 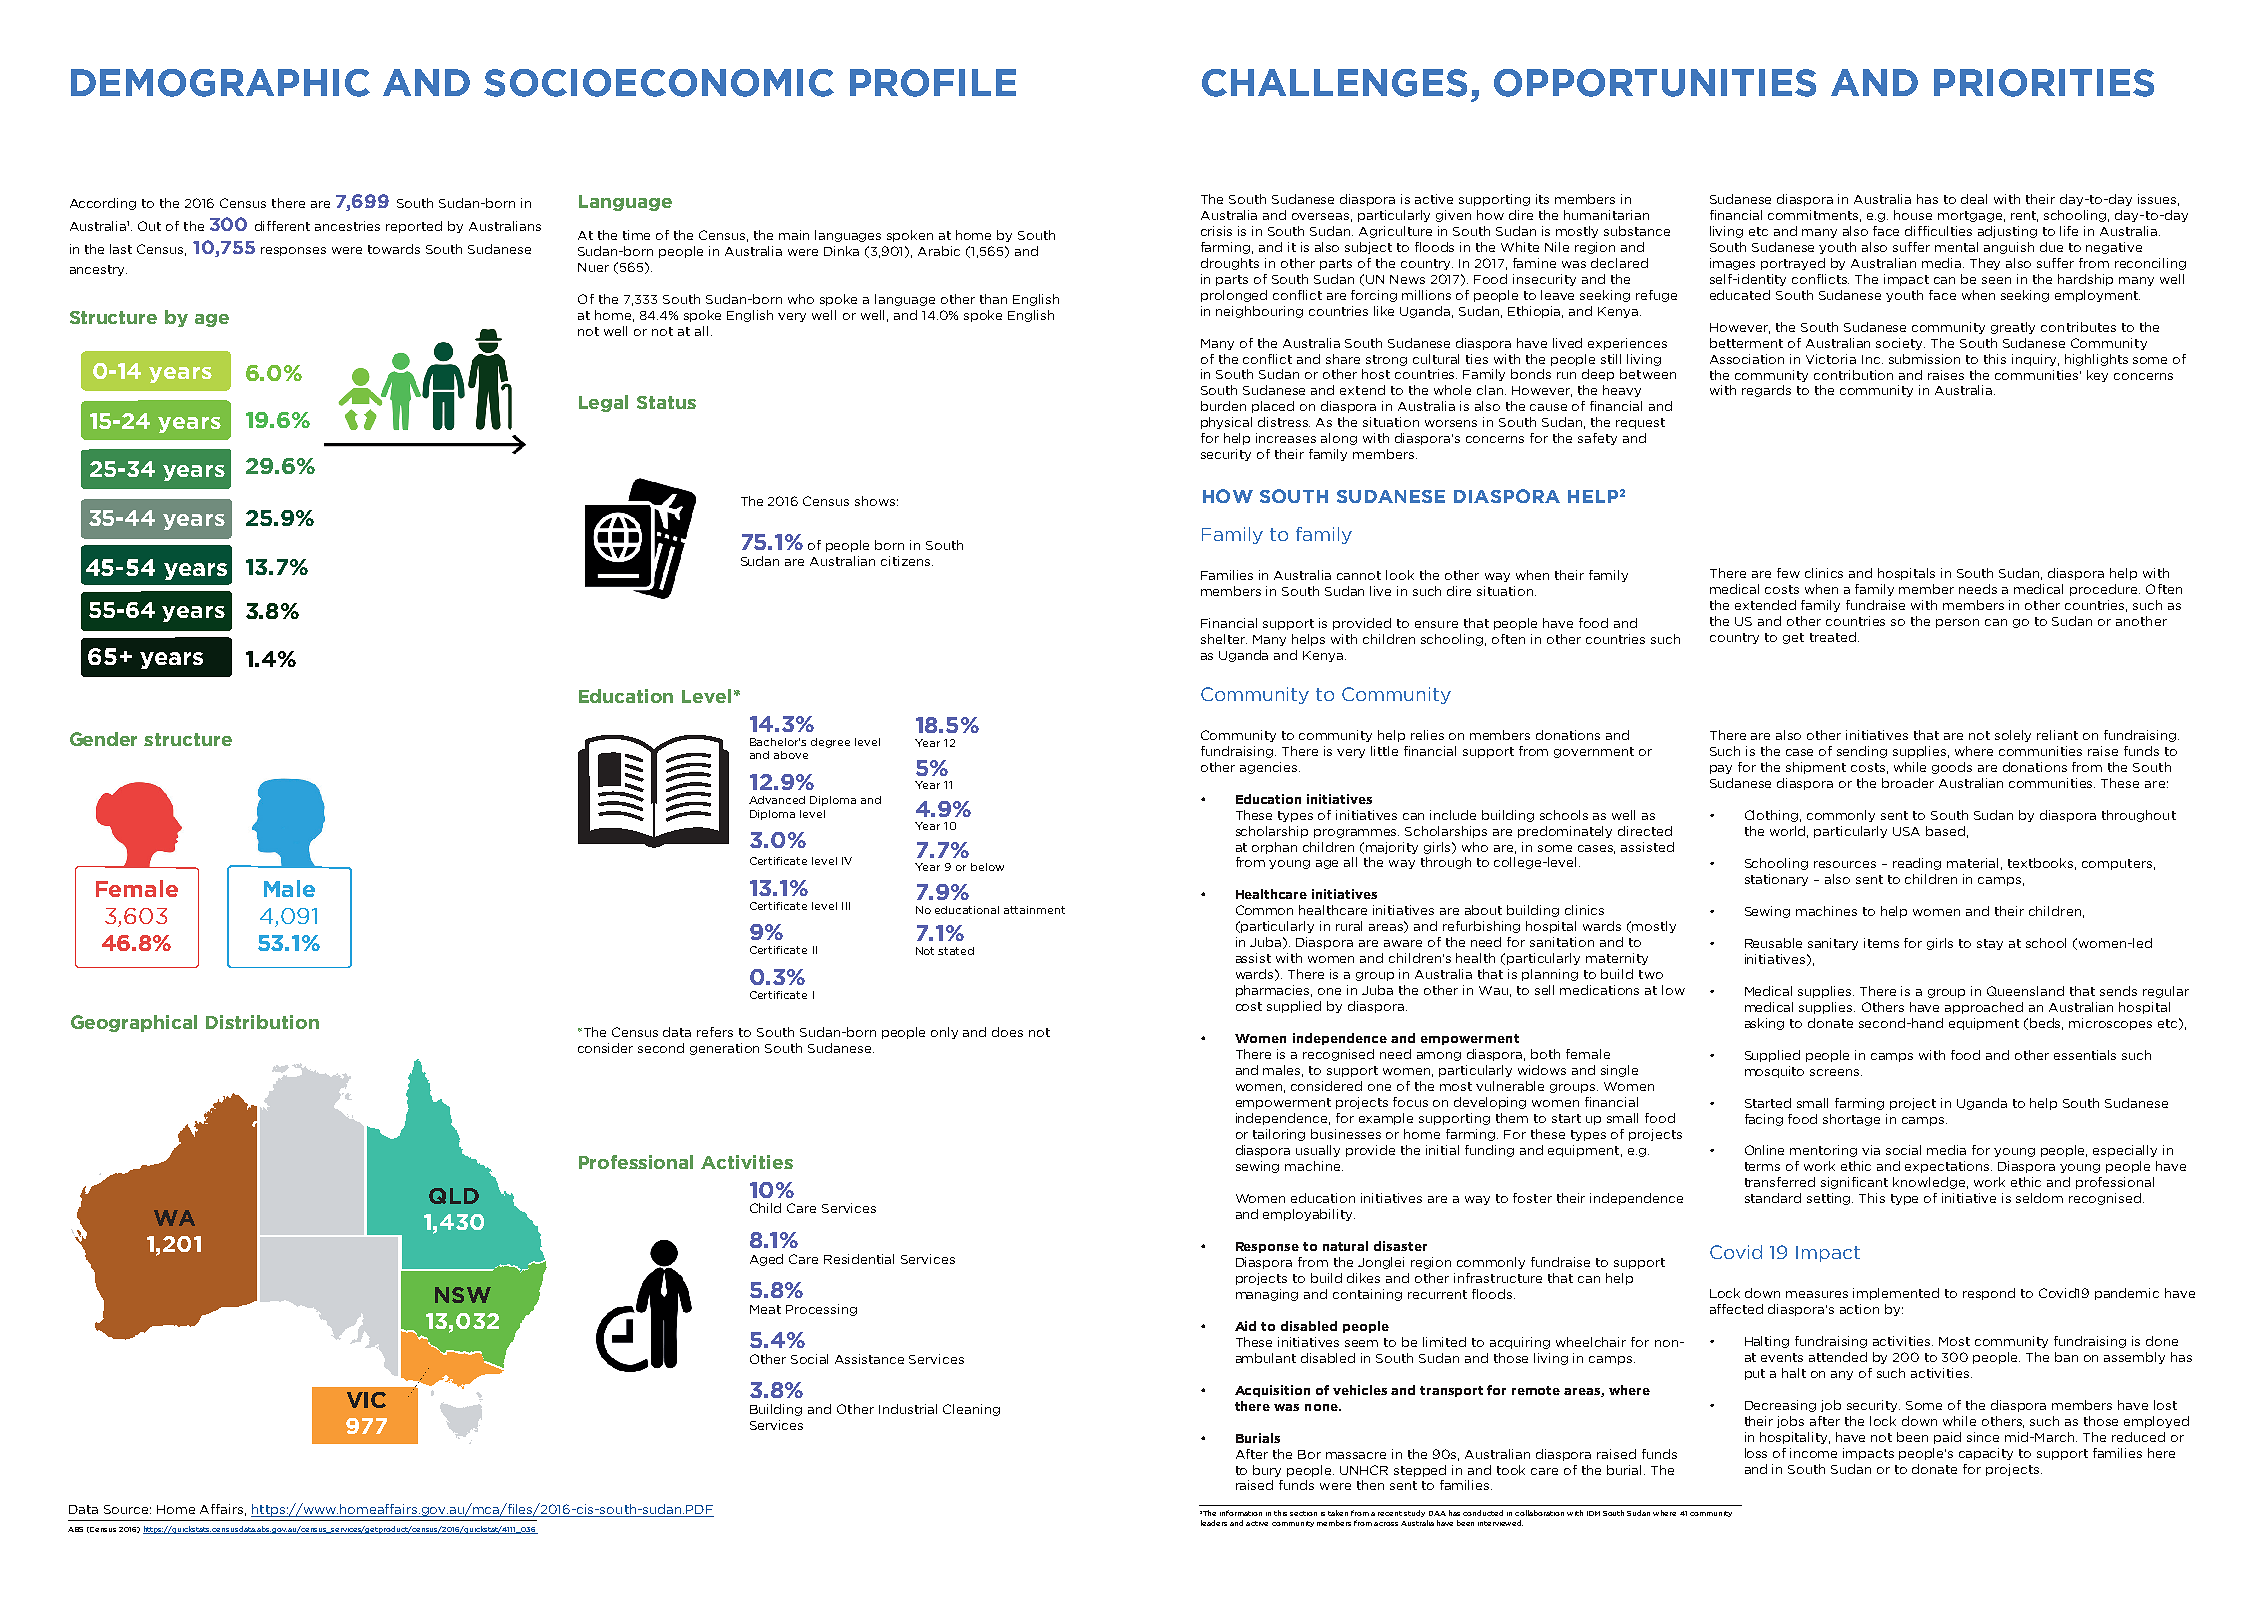 I want to click on regards, so click(x=1766, y=391).
